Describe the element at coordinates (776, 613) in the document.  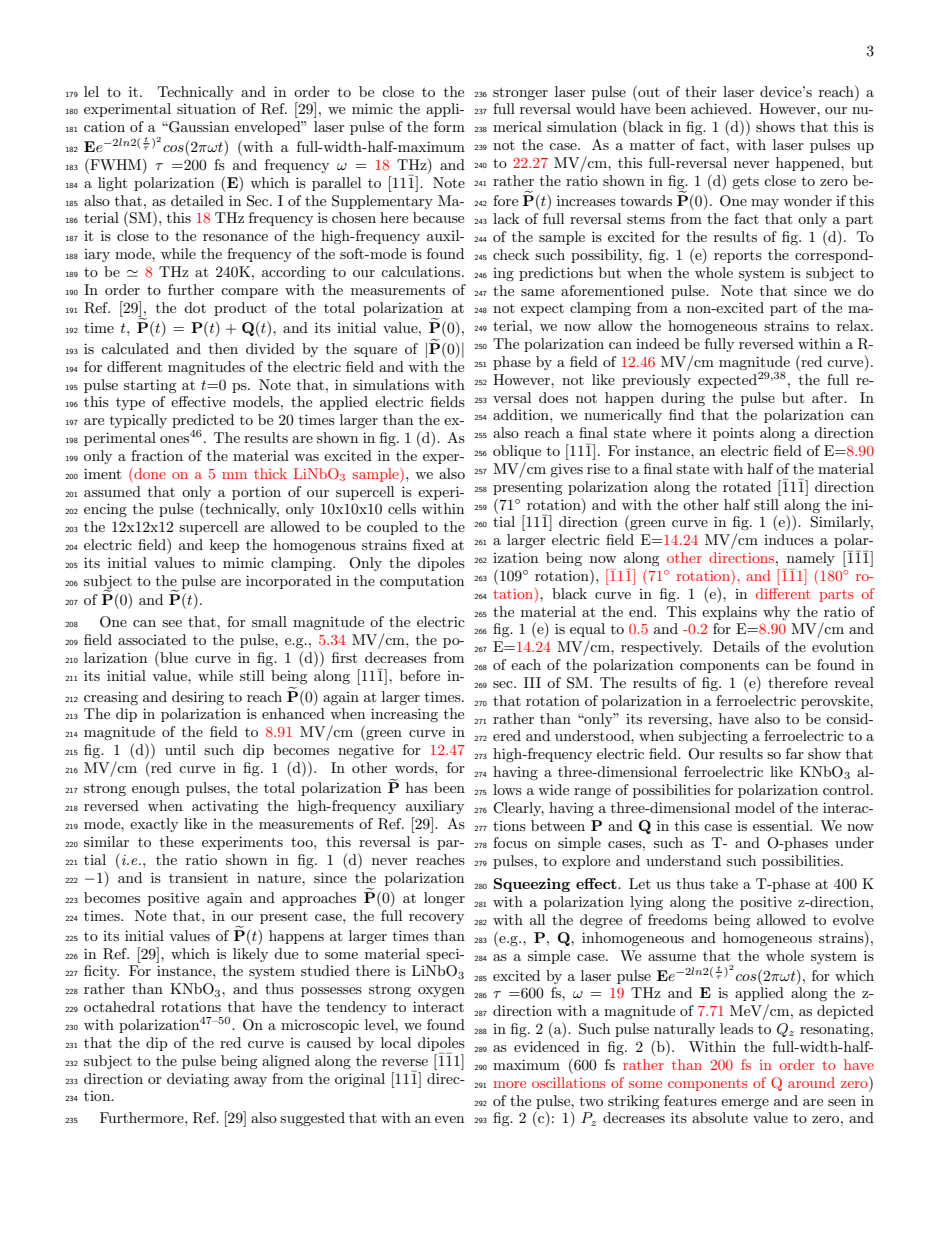
I see `why` at that location.
